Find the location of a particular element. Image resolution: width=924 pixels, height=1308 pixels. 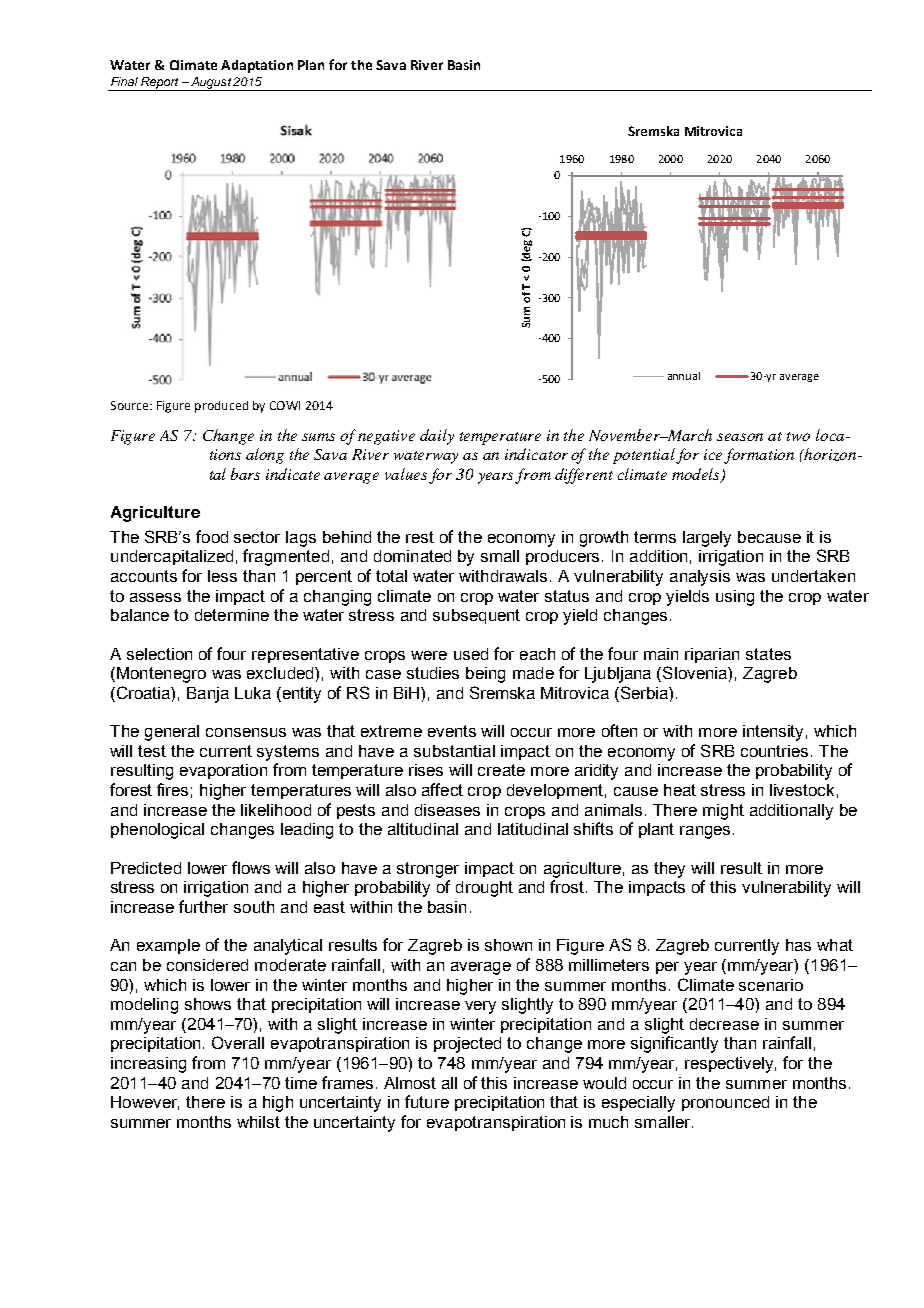

season is located at coordinates (740, 437).
